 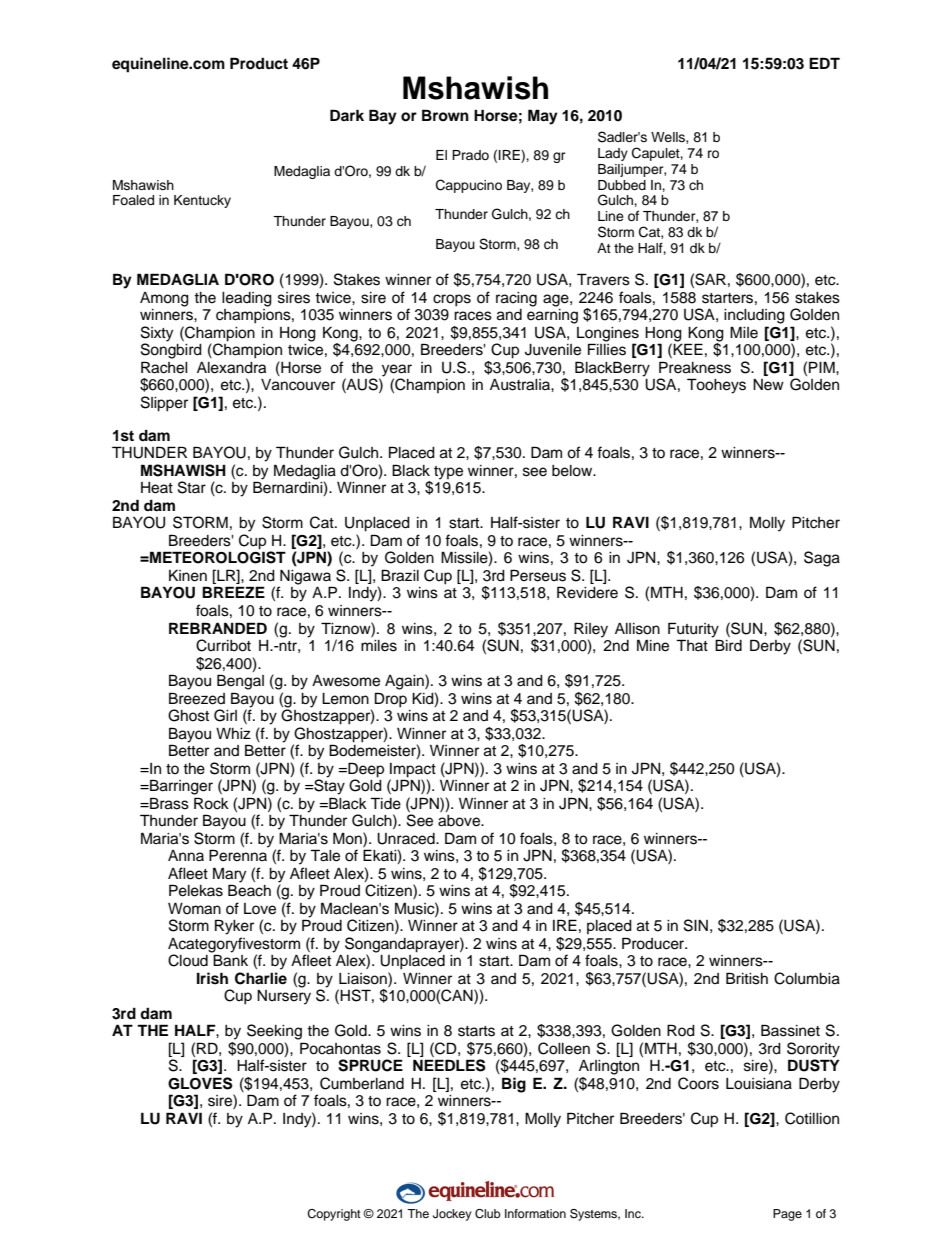 What do you see at coordinates (824, 63) in the document?
I see `EDT` at bounding box center [824, 63].
